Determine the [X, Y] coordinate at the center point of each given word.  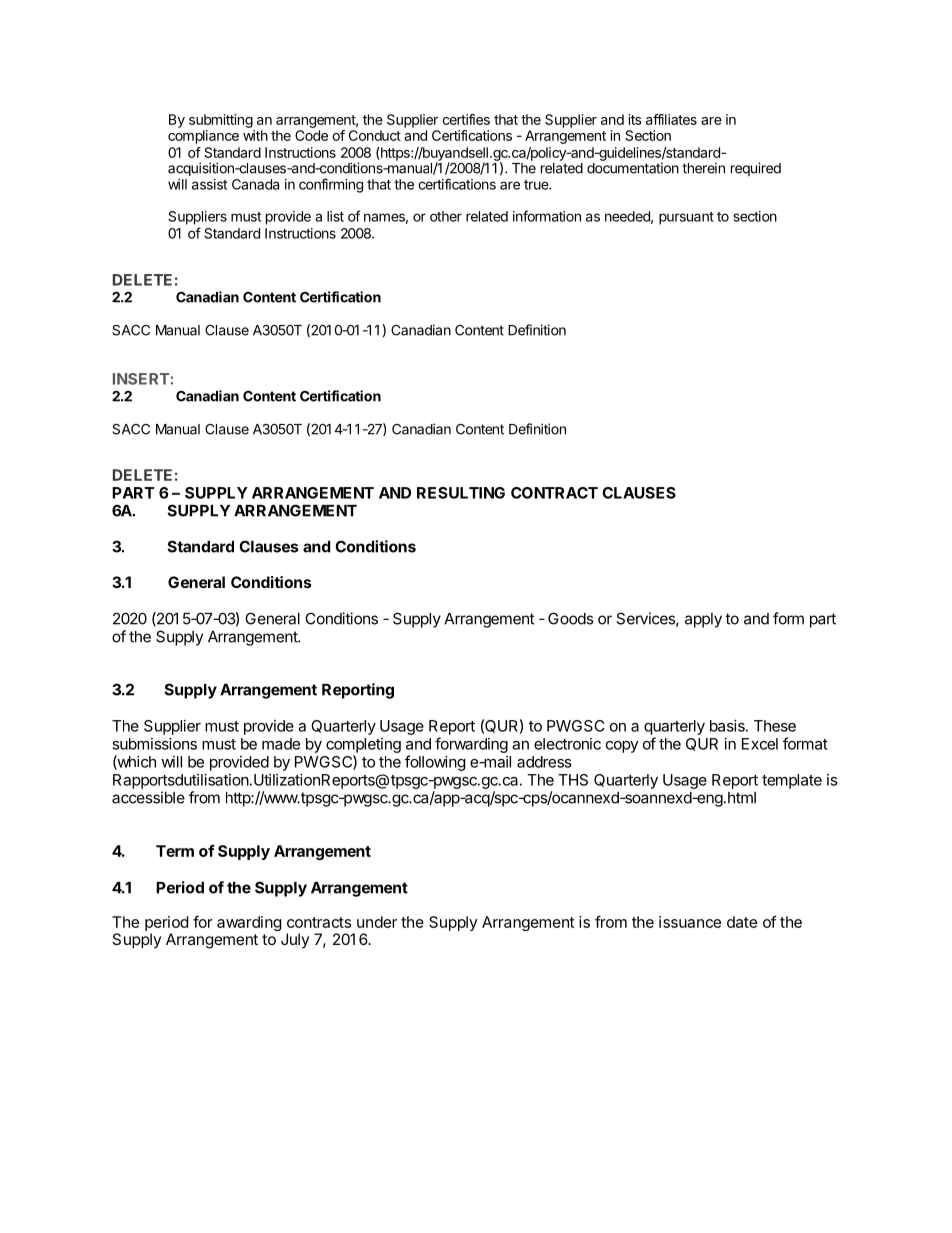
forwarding [471, 745]
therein [703, 168]
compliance [203, 137]
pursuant [686, 218]
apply [703, 620]
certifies [466, 119]
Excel [760, 744]
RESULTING [461, 493]
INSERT [142, 379]
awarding [249, 923]
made [281, 744]
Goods [571, 618]
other [446, 216]
